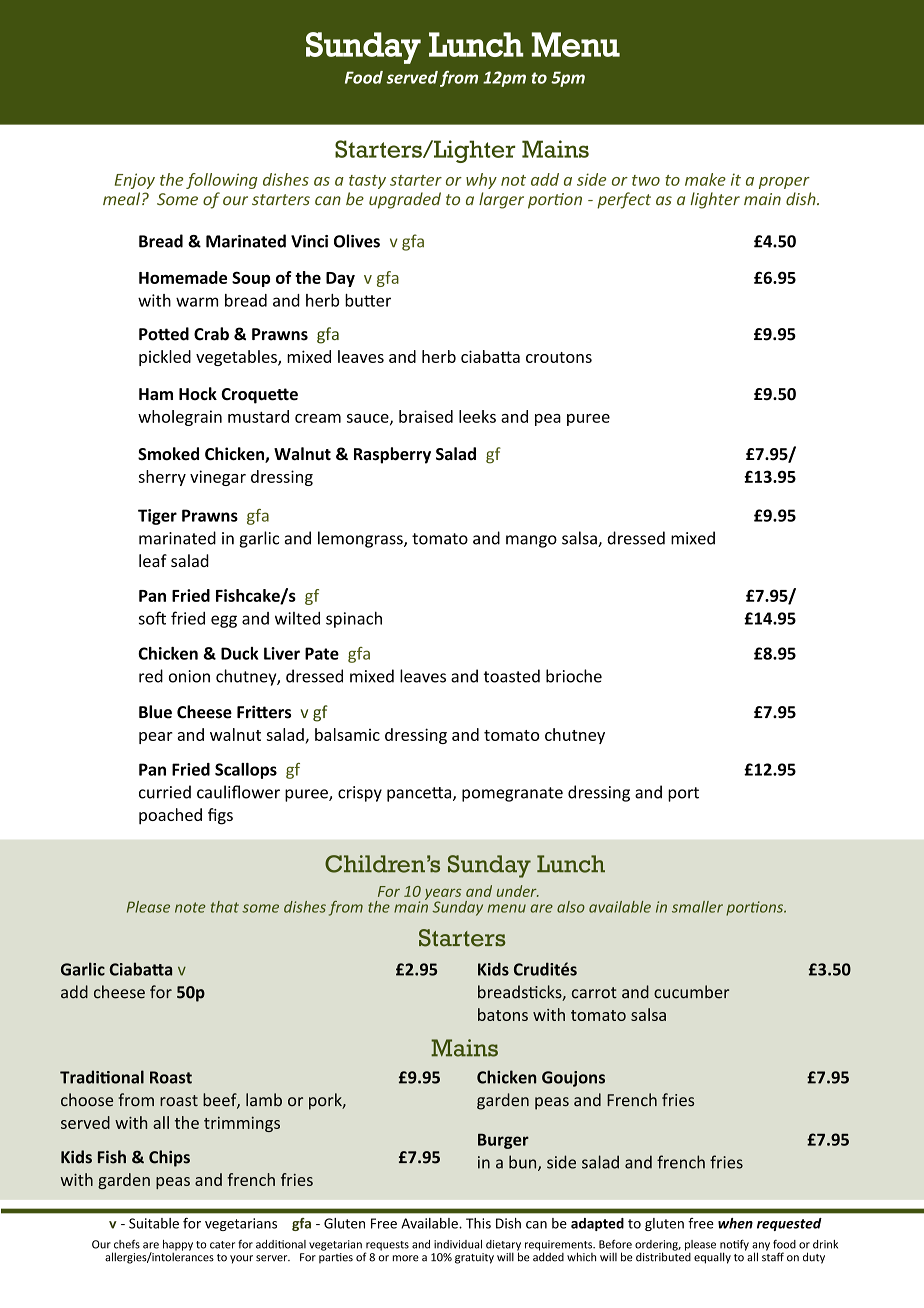 Image resolution: width=924 pixels, height=1308 pixels. I want to click on make, so click(705, 179).
